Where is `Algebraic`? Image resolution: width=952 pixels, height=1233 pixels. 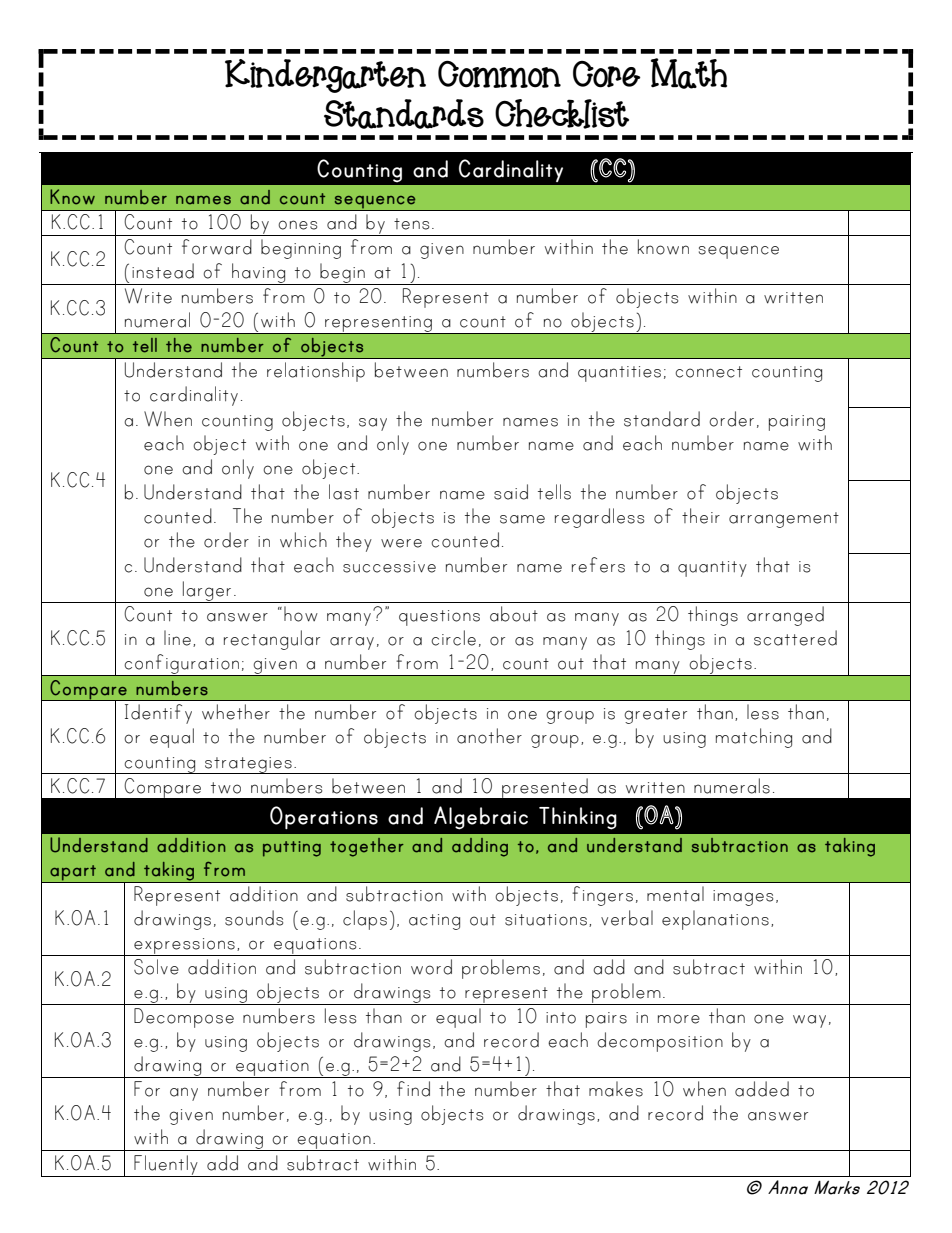 Algebraic is located at coordinates (481, 818).
